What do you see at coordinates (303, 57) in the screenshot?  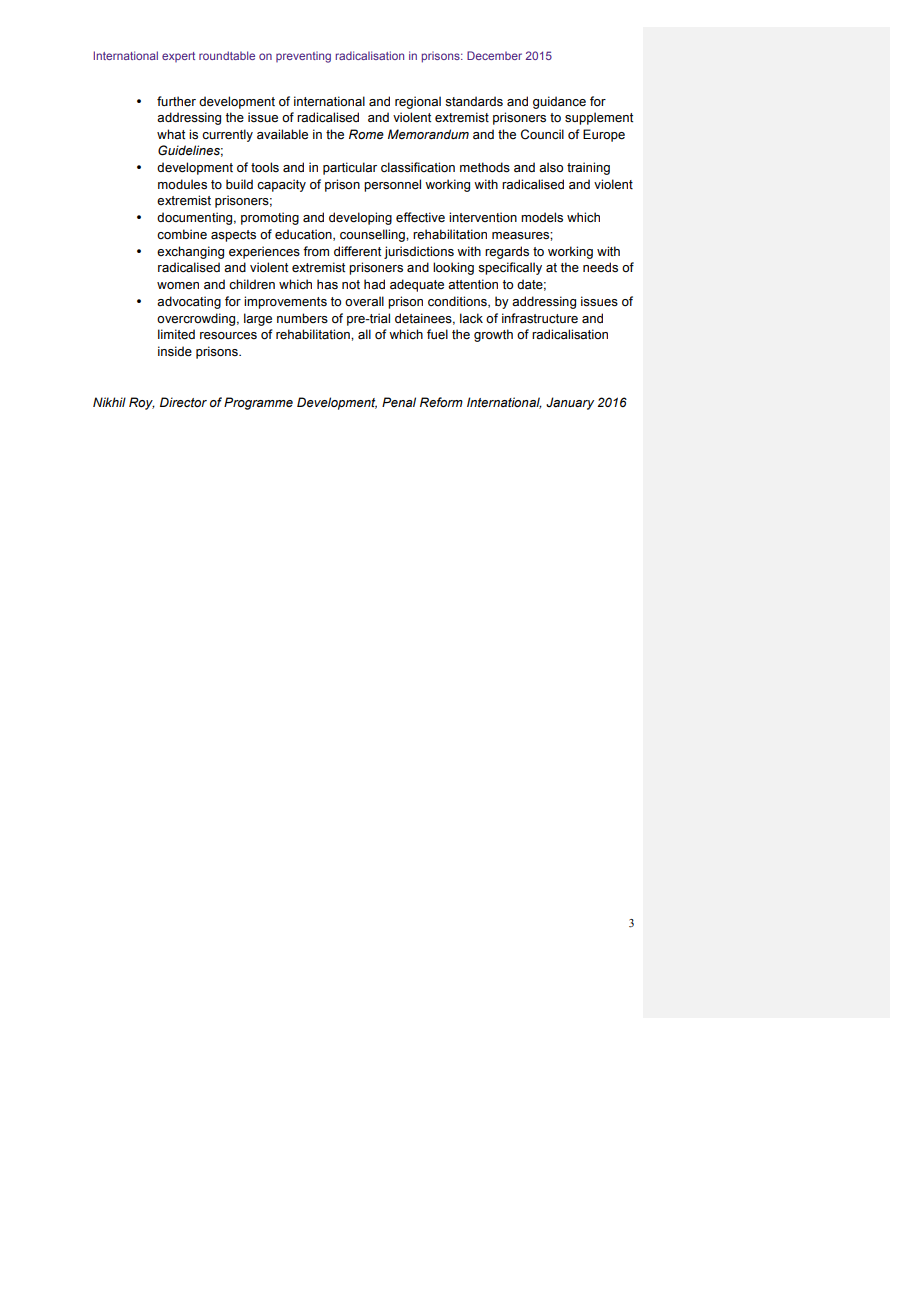 I see `preventing` at bounding box center [303, 57].
